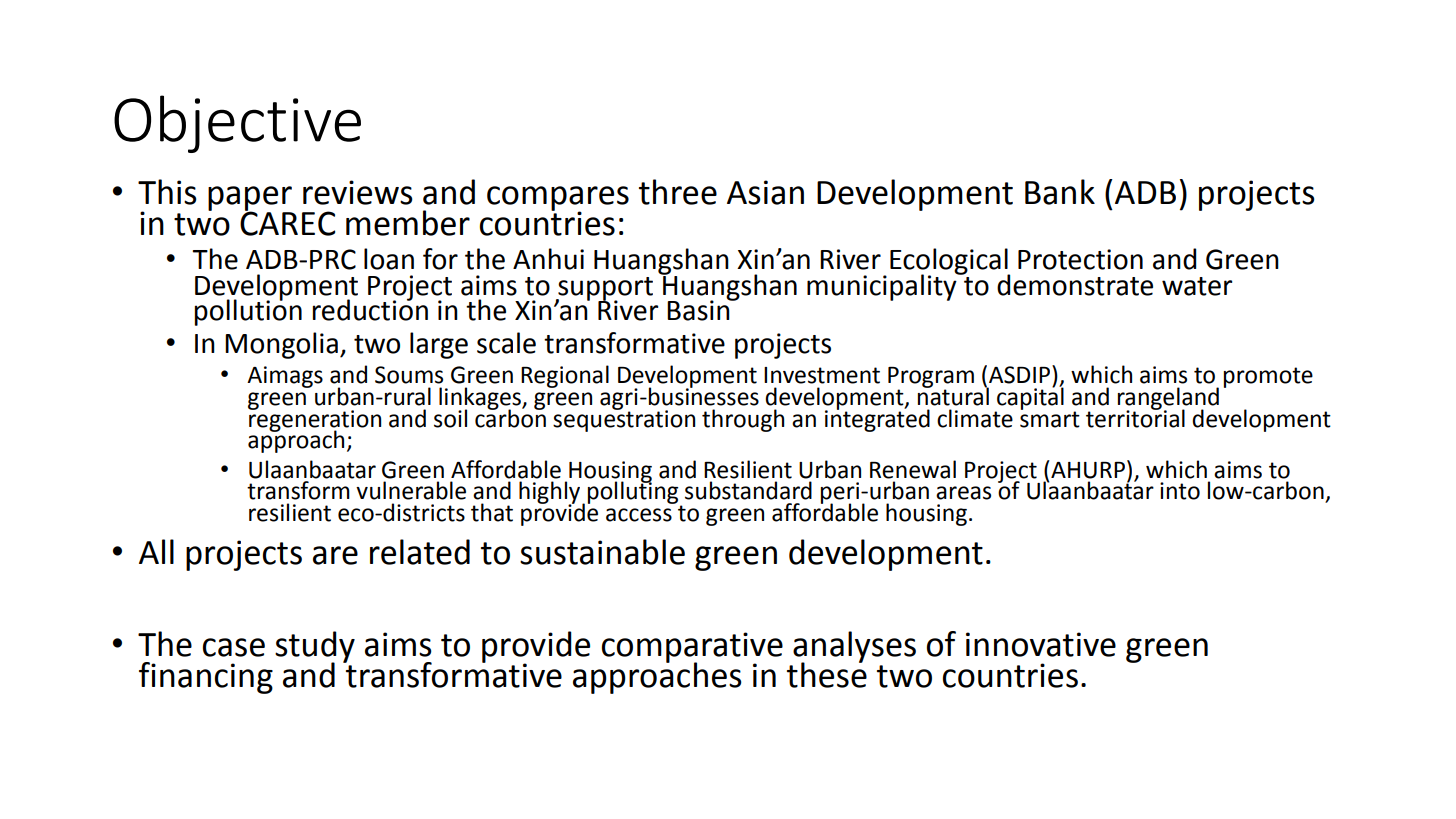 This screenshot has width=1456, height=819. Describe the element at coordinates (1180, 491) in the screenshot. I see `into` at that location.
